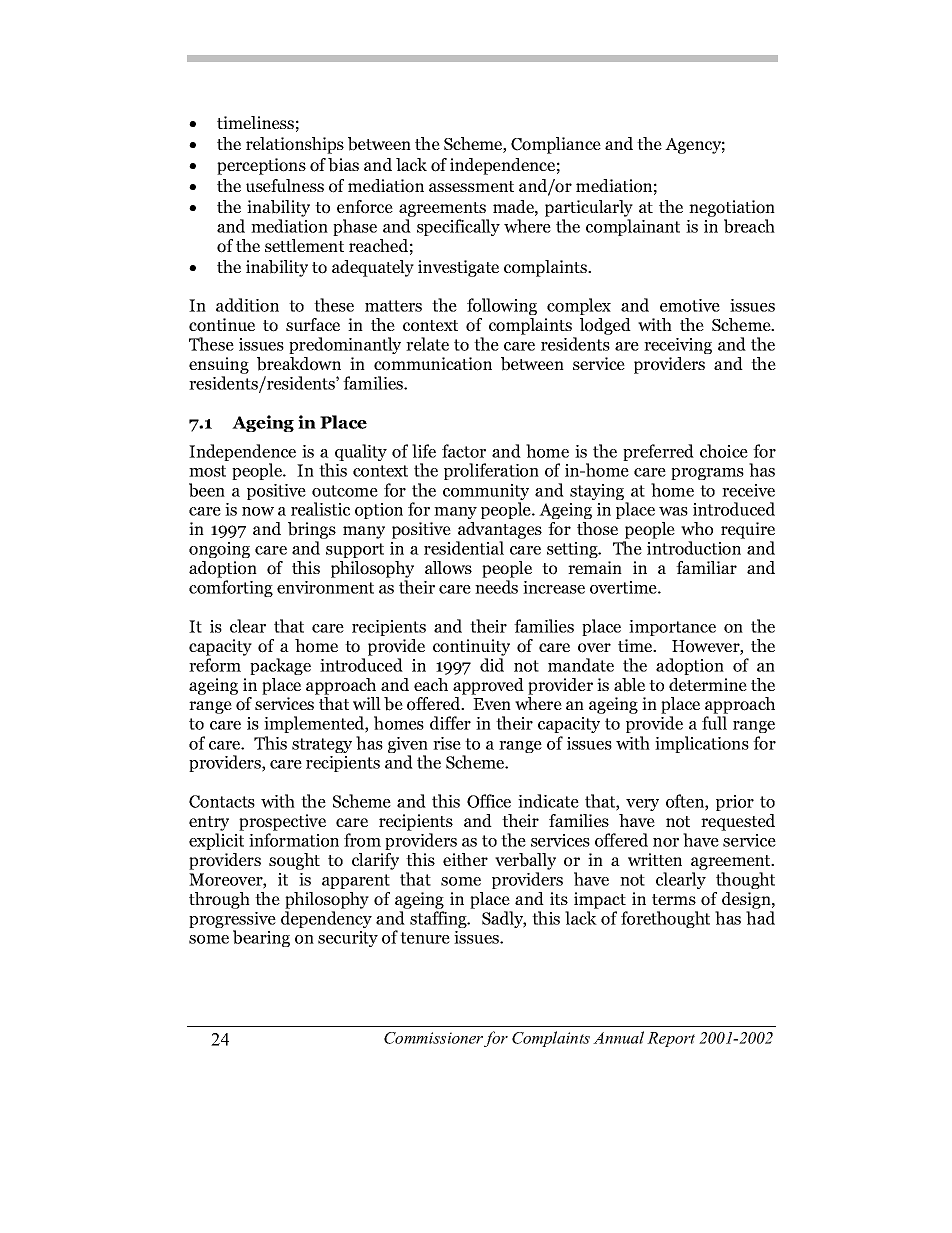 The width and height of the screenshot is (952, 1233). Describe the element at coordinates (671, 1039) in the screenshot. I see `Report` at that location.
